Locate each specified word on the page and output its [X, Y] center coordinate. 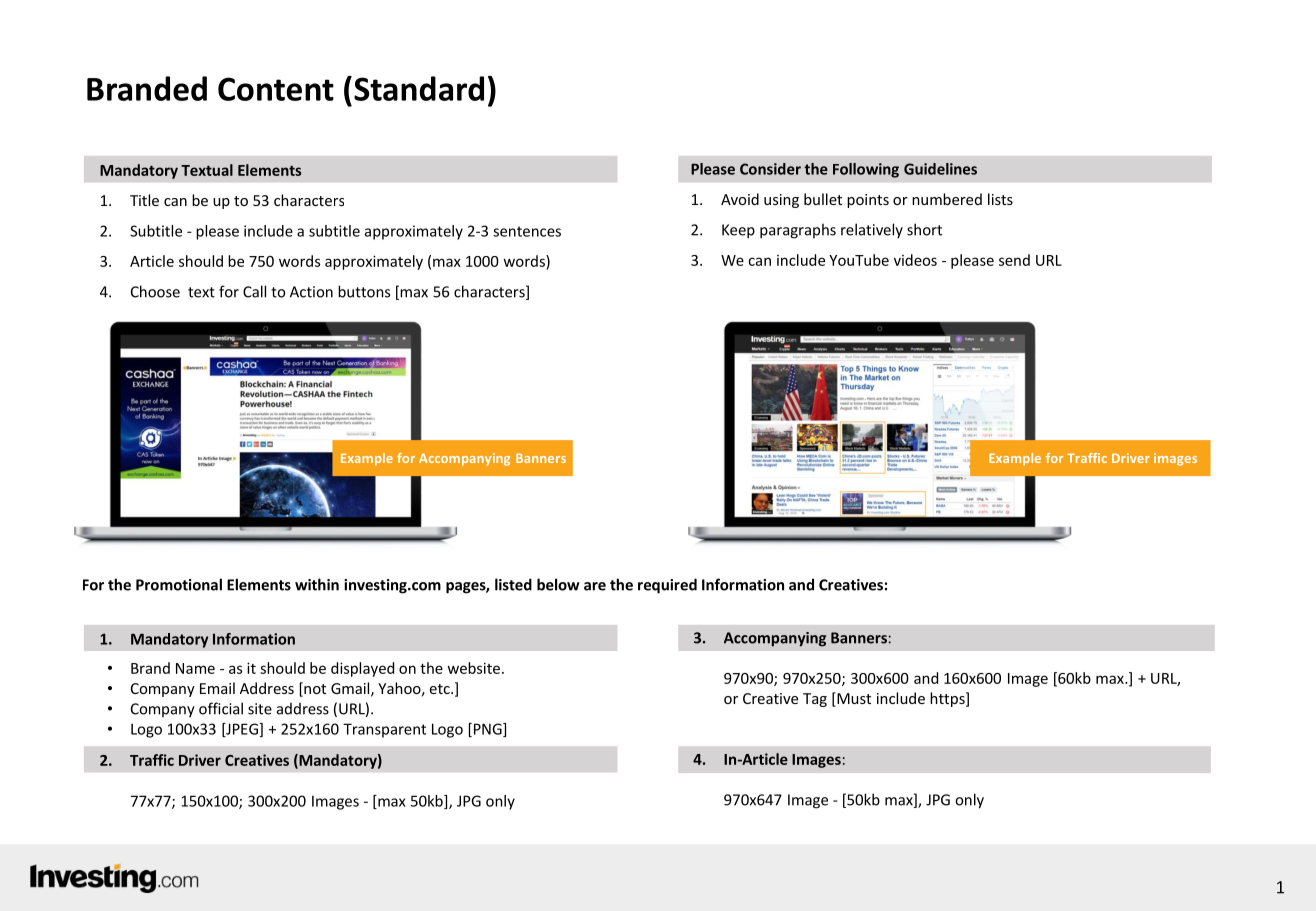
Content [276, 89]
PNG [487, 730]
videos [915, 260]
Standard [419, 88]
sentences [527, 231]
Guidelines [940, 169]
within [317, 584]
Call [254, 291]
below [558, 584]
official [221, 708]
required [667, 586]
